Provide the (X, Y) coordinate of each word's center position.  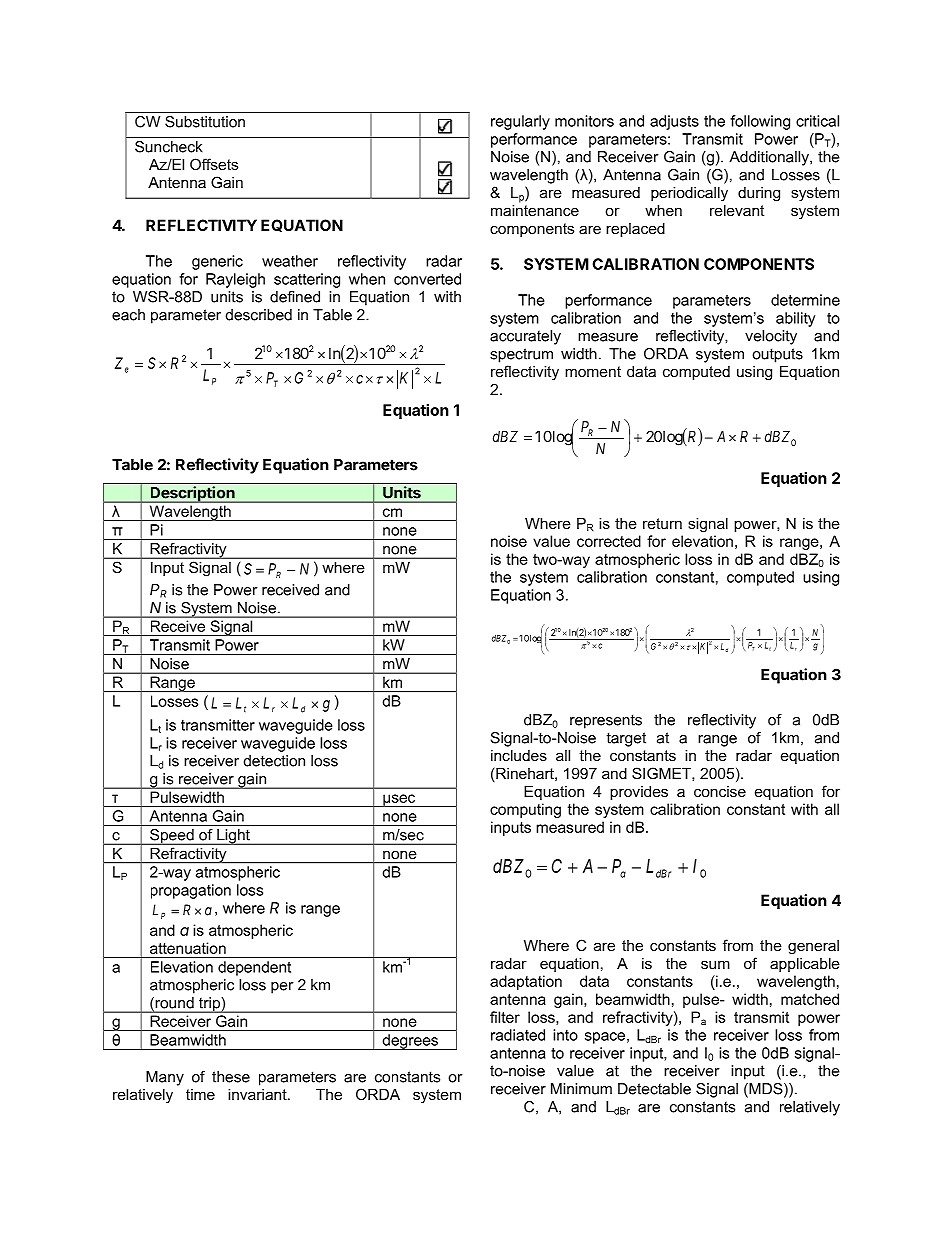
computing (525, 810)
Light (233, 837)
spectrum (521, 355)
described (259, 315)
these (231, 1077)
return (662, 523)
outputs (777, 355)
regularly (520, 122)
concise (720, 791)
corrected (609, 541)
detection (274, 761)
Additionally (770, 158)
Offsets (214, 164)
